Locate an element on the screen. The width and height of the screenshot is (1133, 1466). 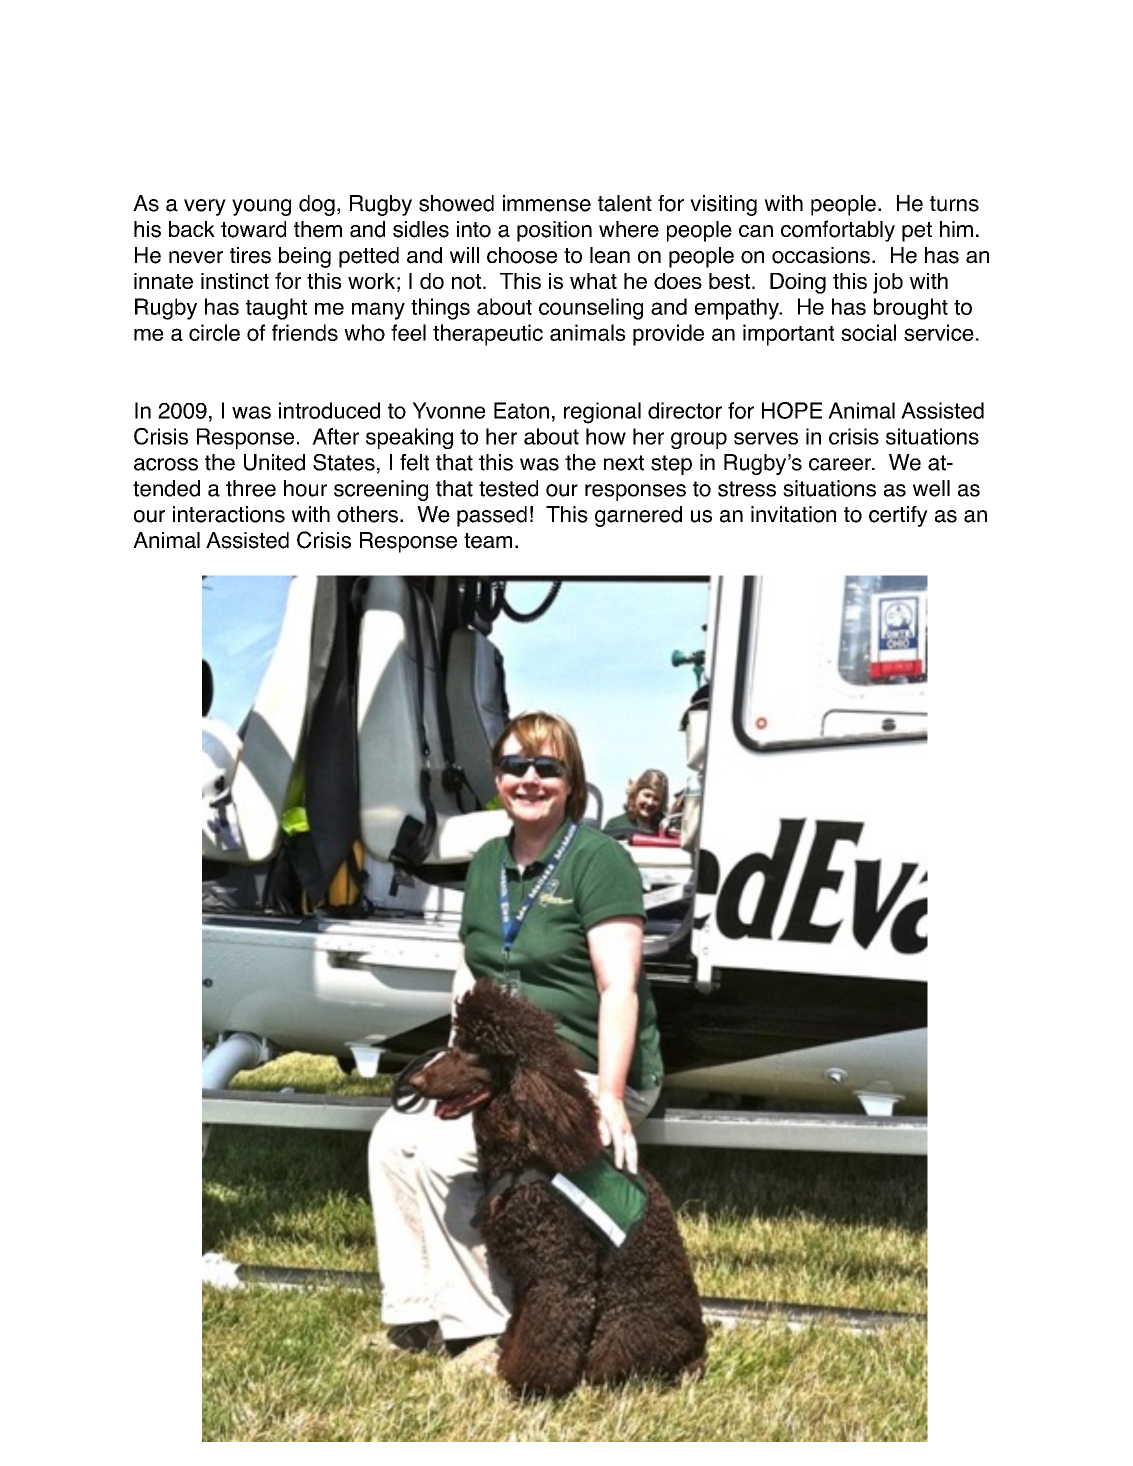
social is located at coordinates (868, 332).
